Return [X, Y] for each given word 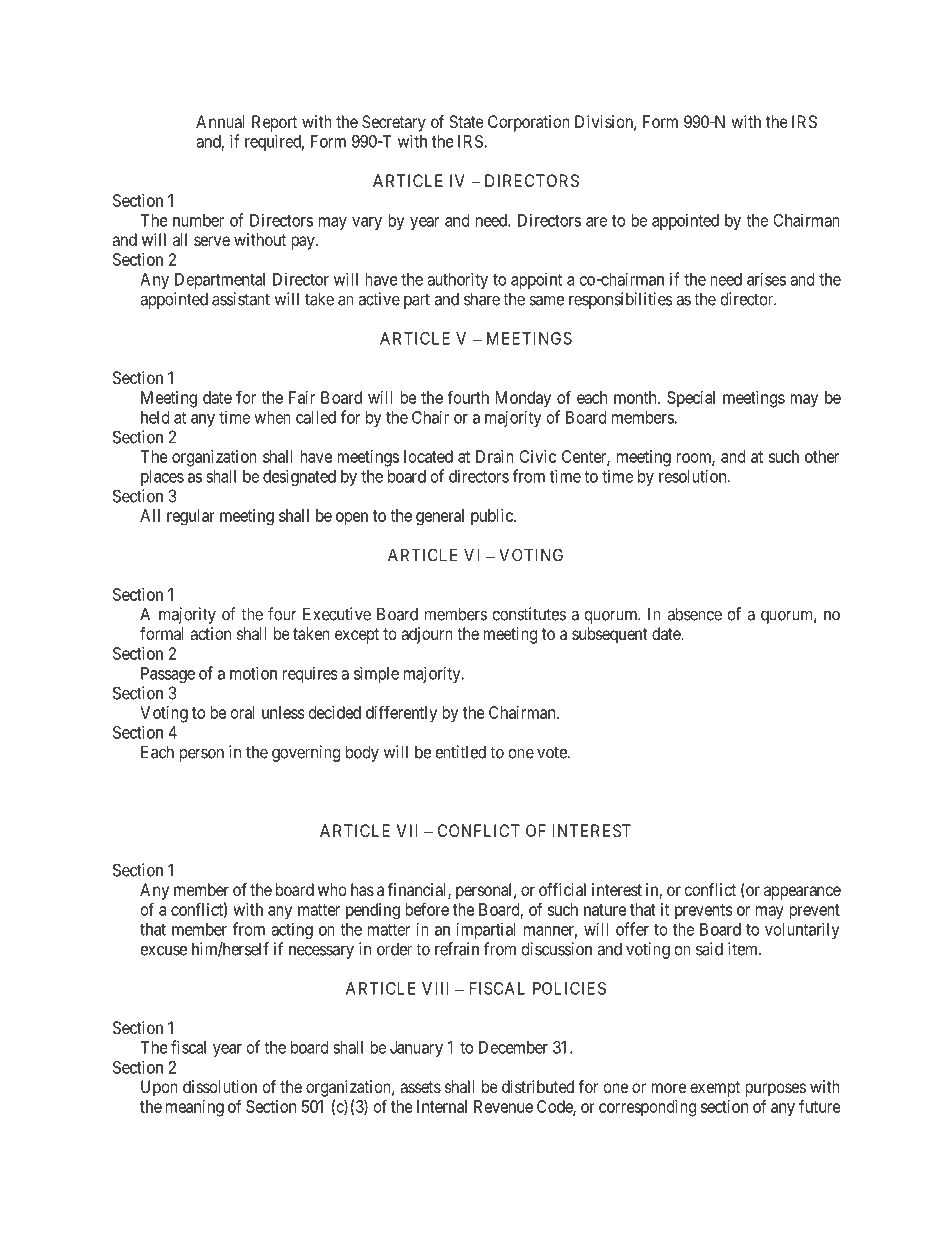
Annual [220, 121]
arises [766, 279]
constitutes [529, 614]
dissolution [220, 1086]
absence [694, 614]
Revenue [503, 1106]
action [210, 633]
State [466, 121]
